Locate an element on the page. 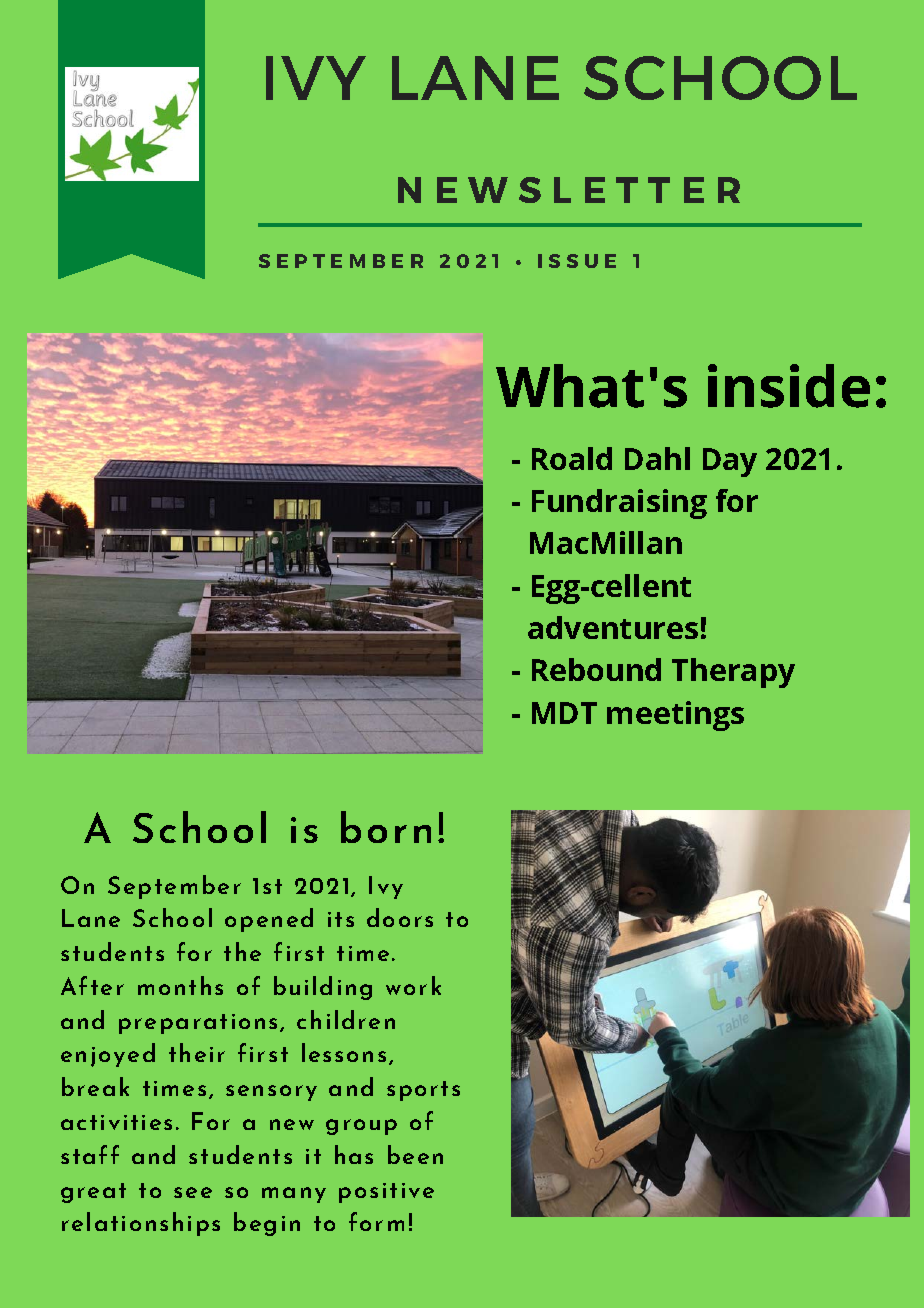 Image resolution: width=924 pixels, height=1308 pixels. their is located at coordinates (197, 1052).
